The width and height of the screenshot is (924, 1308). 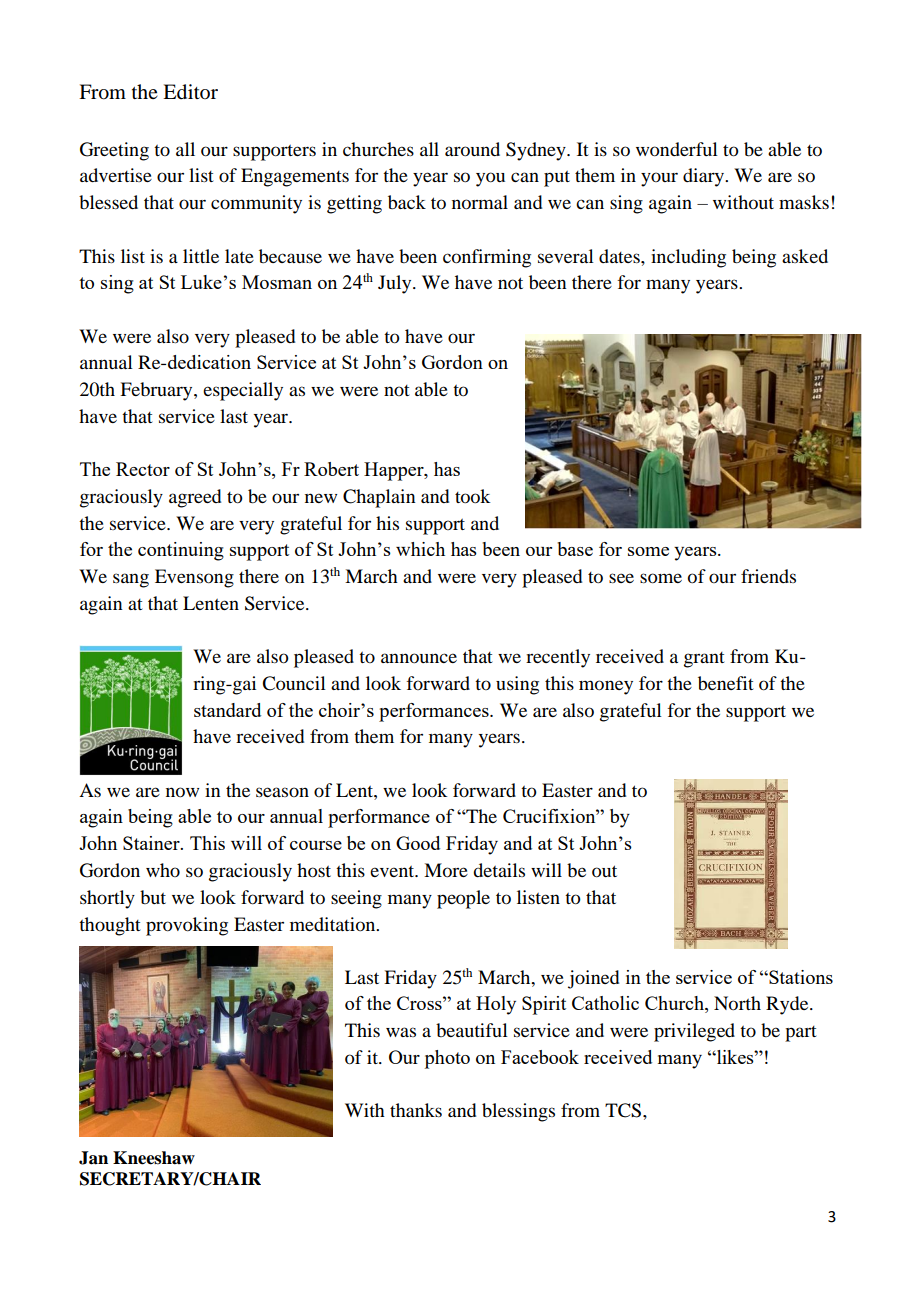 What do you see at coordinates (190, 92) in the screenshot?
I see `Editor` at bounding box center [190, 92].
